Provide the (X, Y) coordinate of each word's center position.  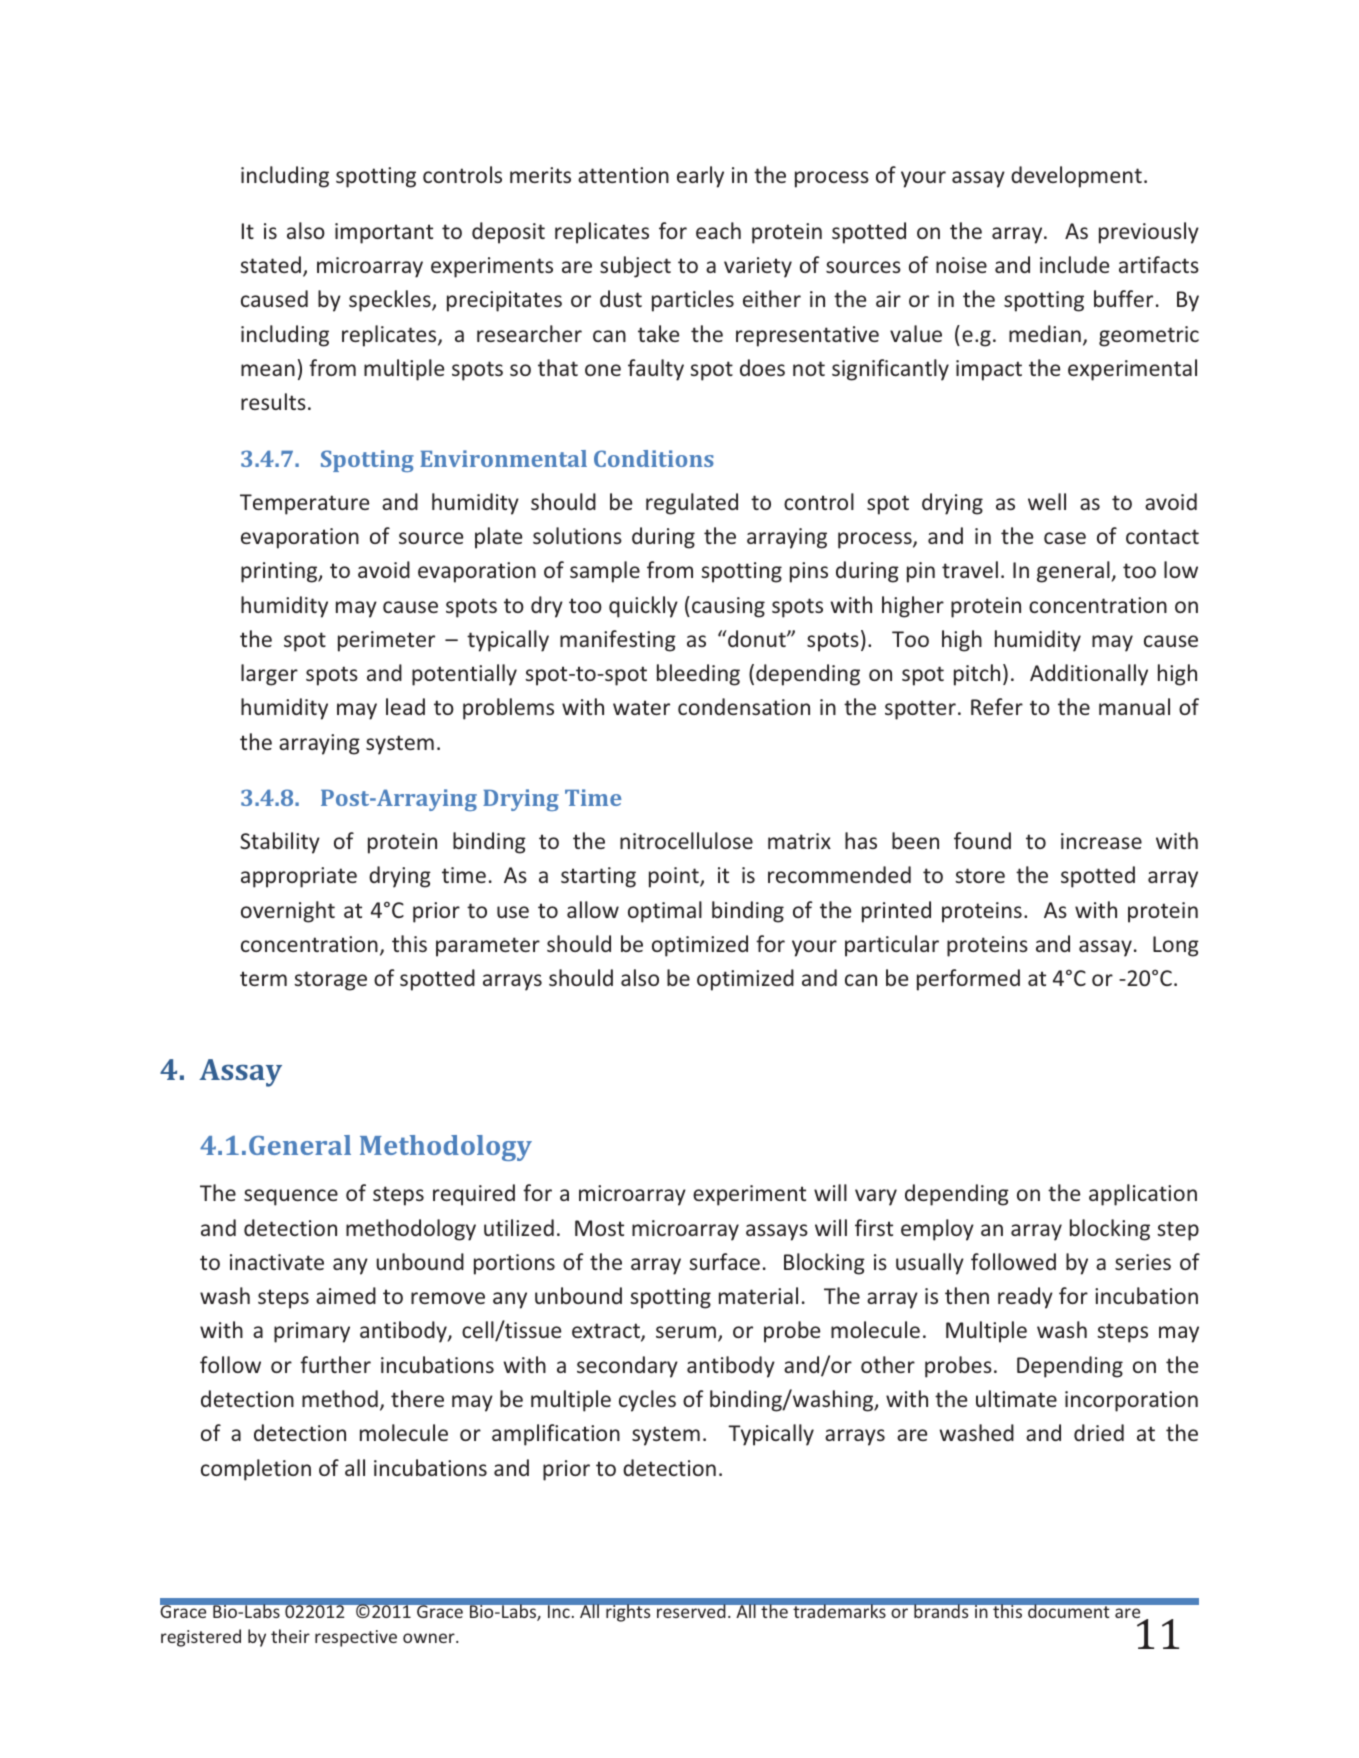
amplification (556, 1435)
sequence (291, 1197)
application (1143, 1195)
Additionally (1089, 675)
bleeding (698, 675)
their (290, 1636)
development (1076, 177)
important (384, 233)
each (718, 230)
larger (269, 675)
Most (599, 1228)
